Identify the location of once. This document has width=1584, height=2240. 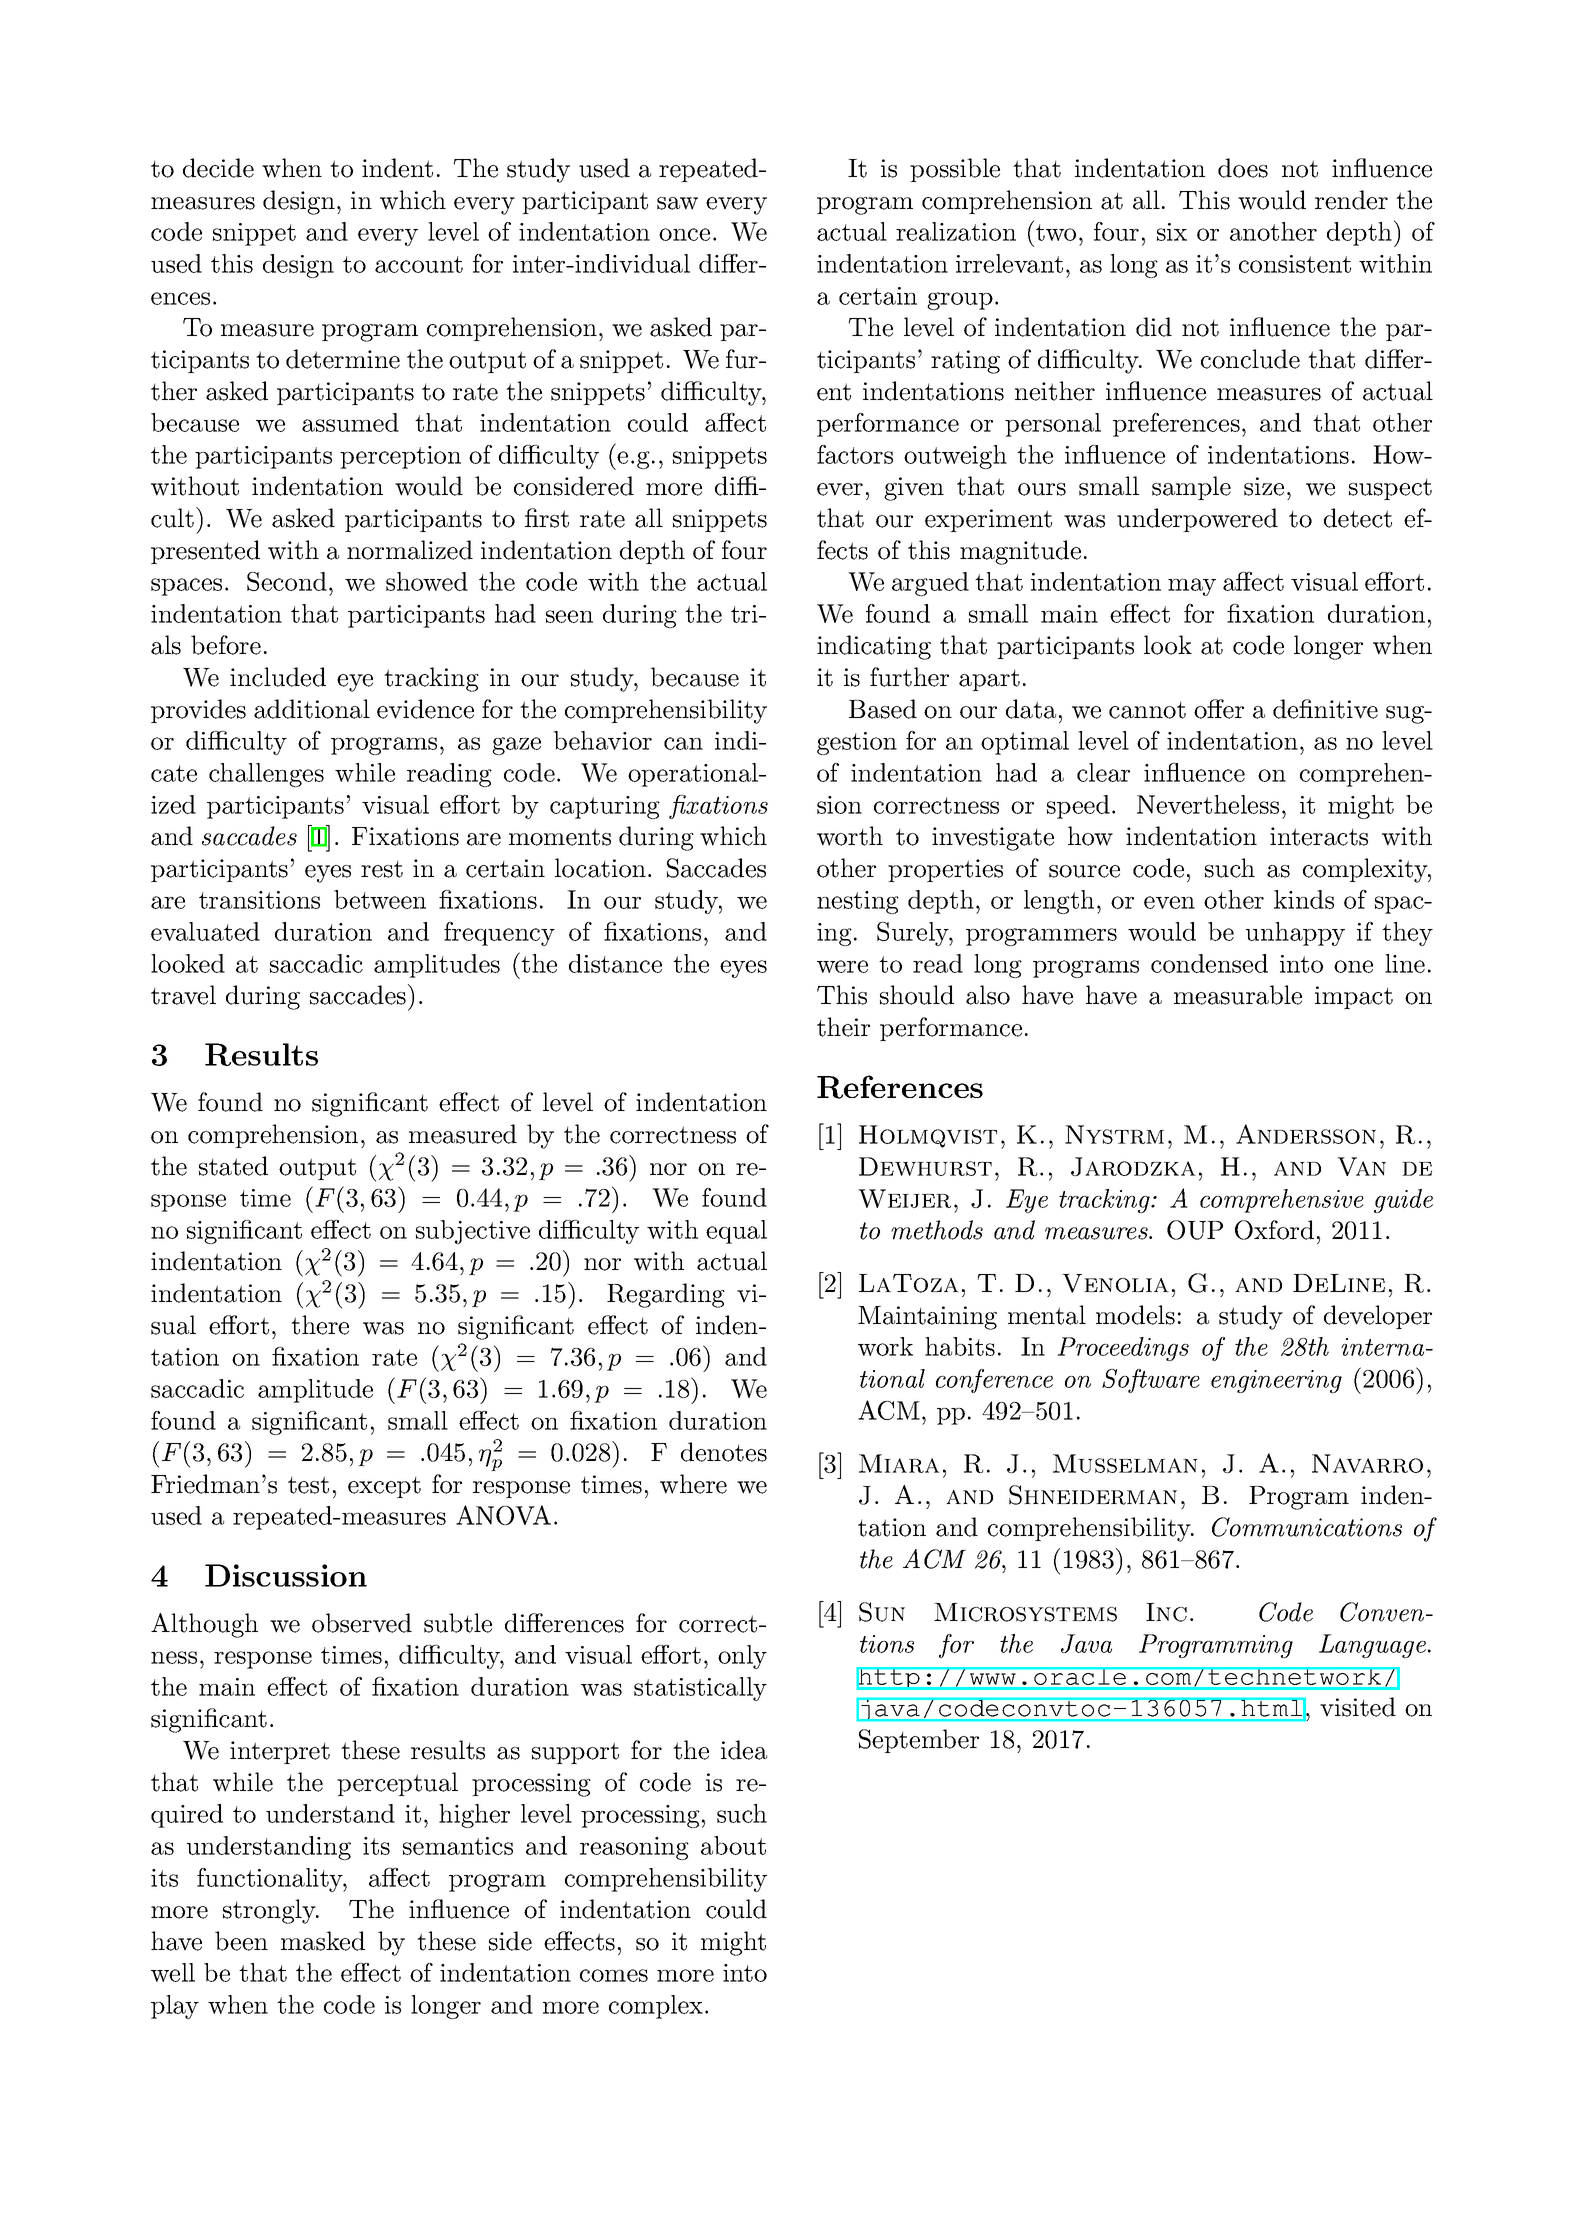
(684, 234).
